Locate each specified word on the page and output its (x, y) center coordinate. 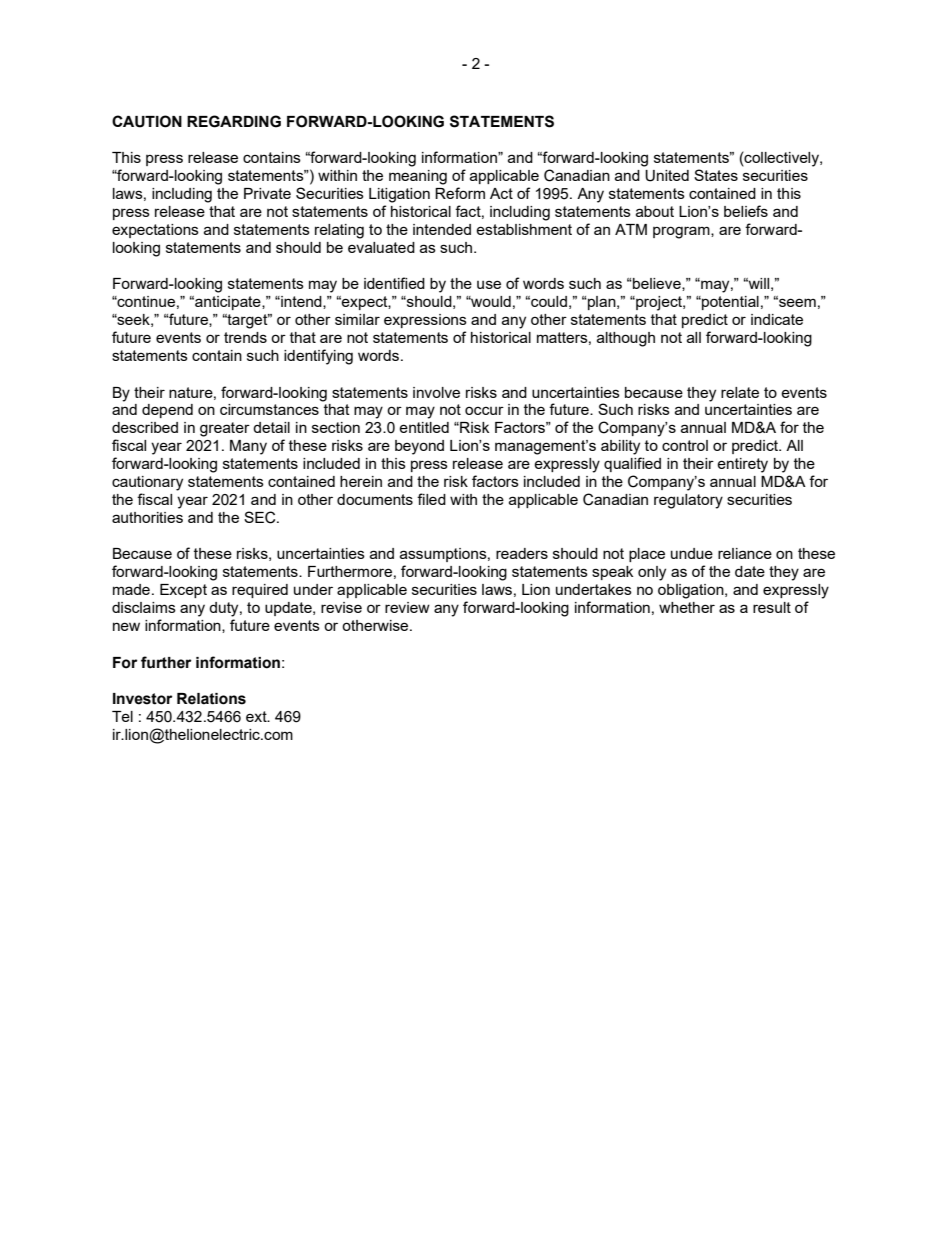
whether (687, 607)
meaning (418, 177)
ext (257, 716)
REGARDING (234, 121)
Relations (211, 699)
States (716, 175)
